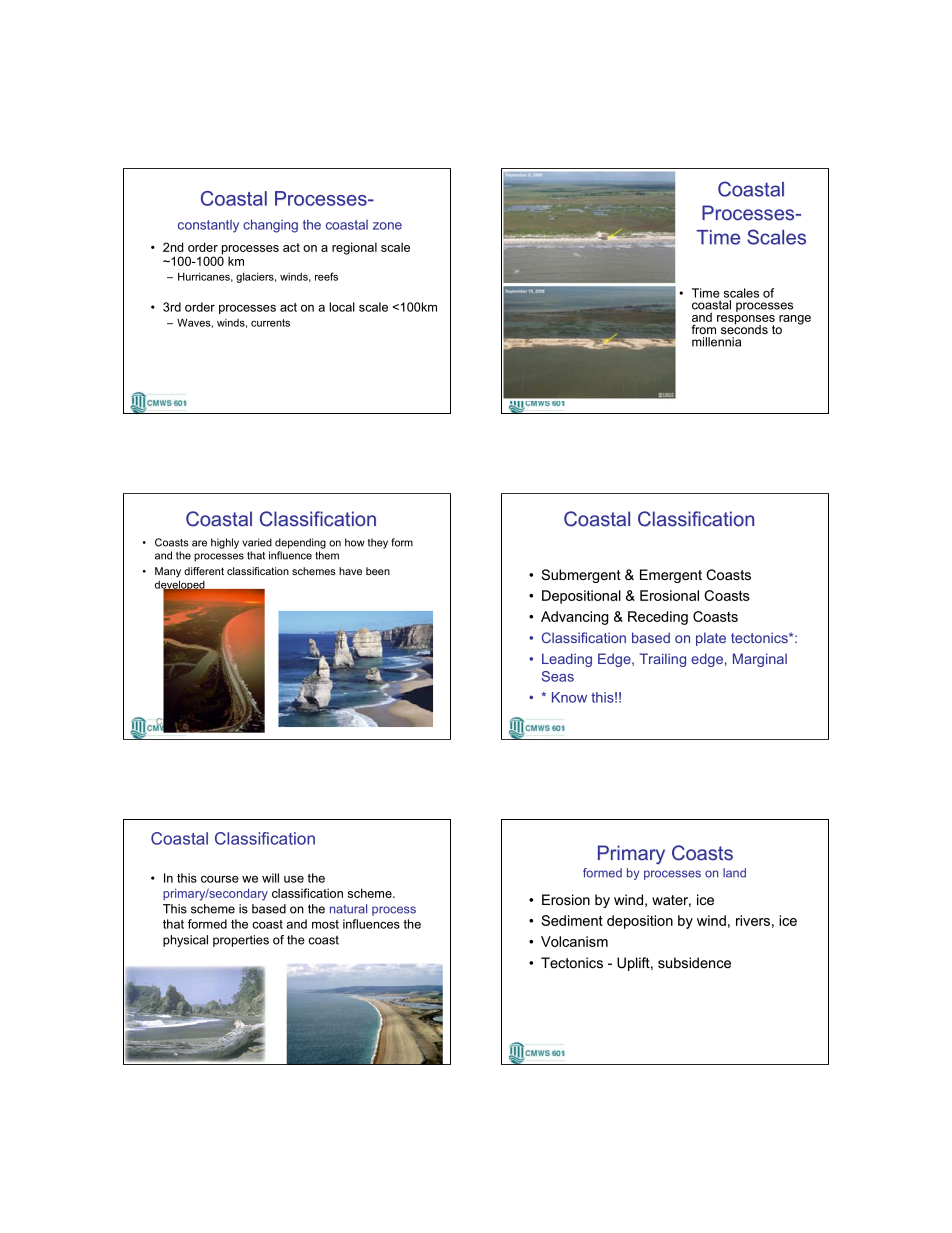  I want to click on land, so click(734, 873).
